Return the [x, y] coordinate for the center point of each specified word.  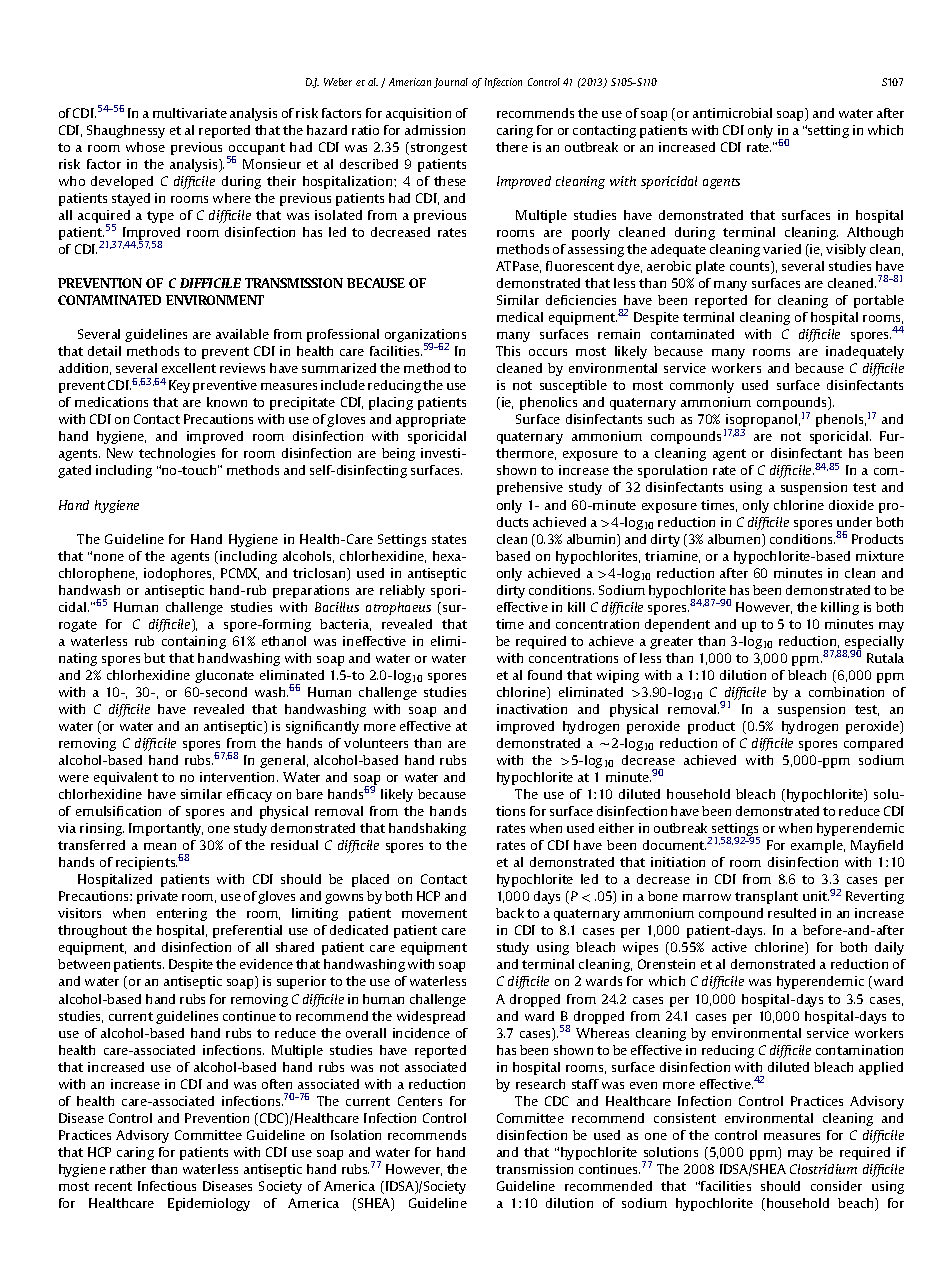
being [398, 454]
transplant [766, 897]
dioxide [851, 505]
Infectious [167, 1186]
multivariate [190, 113]
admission [435, 130]
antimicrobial [732, 113]
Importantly [166, 829]
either [616, 828]
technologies [177, 454]
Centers [420, 1101]
